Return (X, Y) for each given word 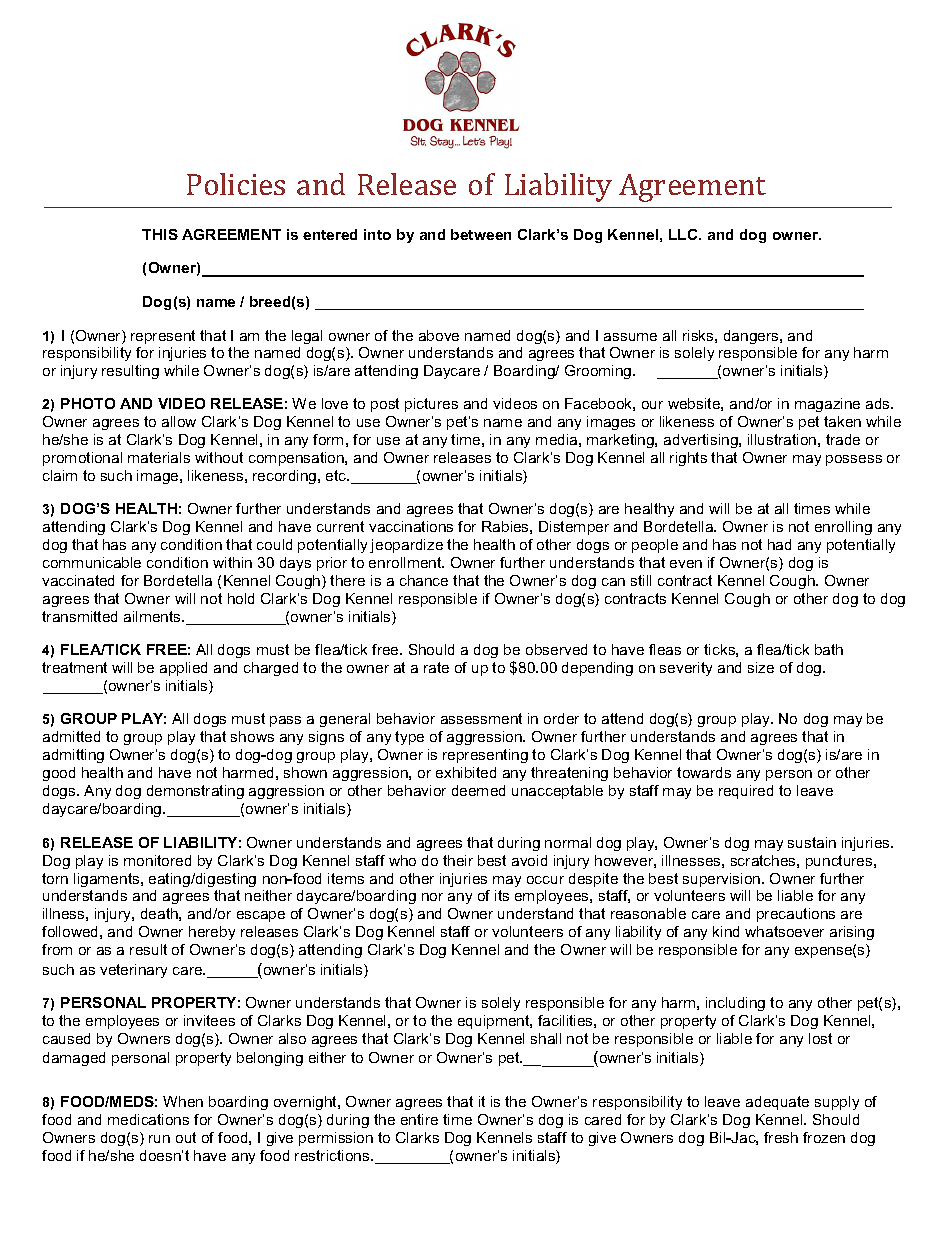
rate (436, 667)
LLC (684, 234)
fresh (781, 1137)
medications (148, 1119)
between (481, 234)
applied (183, 669)
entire (419, 1119)
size (761, 667)
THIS (160, 234)
